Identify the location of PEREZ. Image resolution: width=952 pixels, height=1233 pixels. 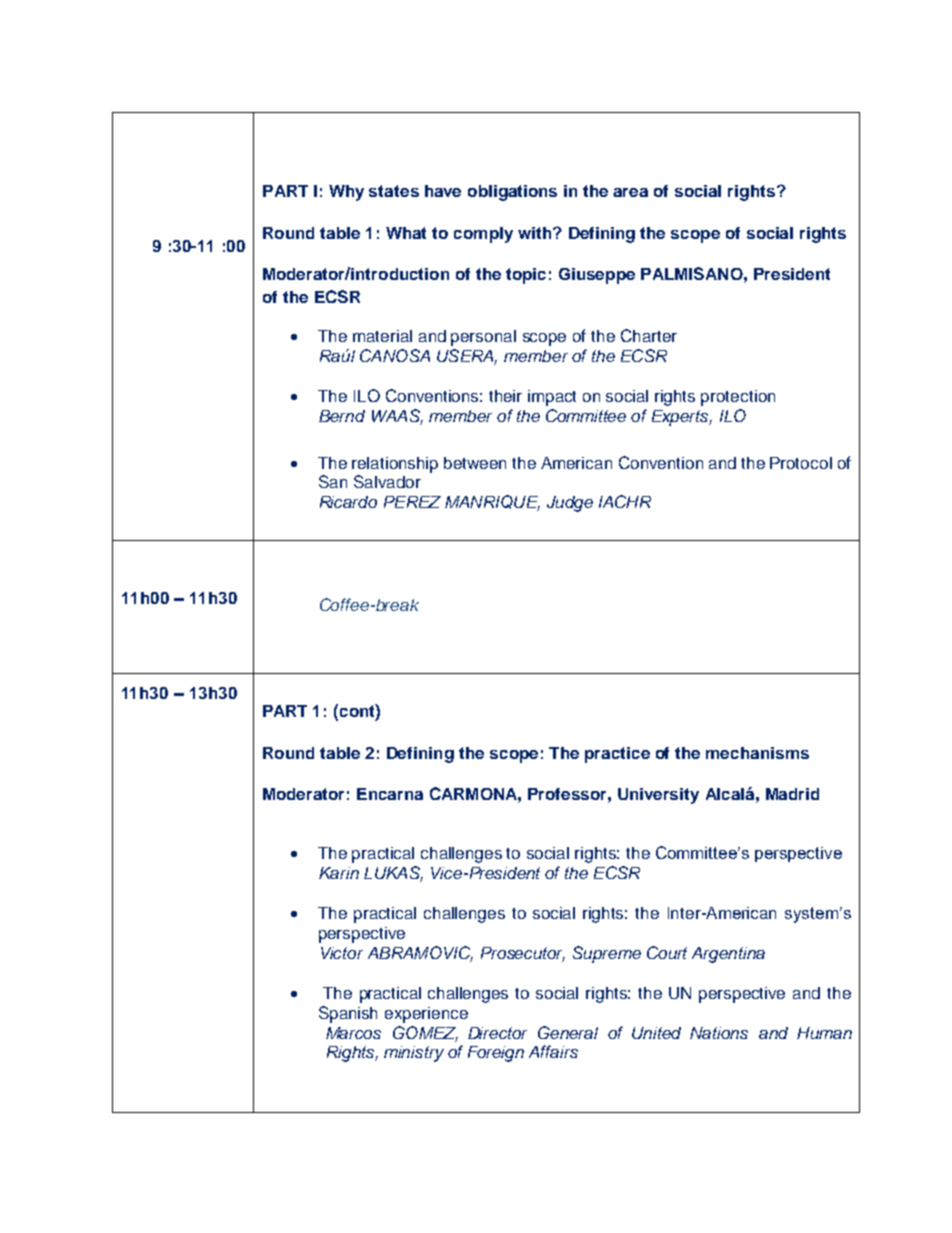
(412, 502).
